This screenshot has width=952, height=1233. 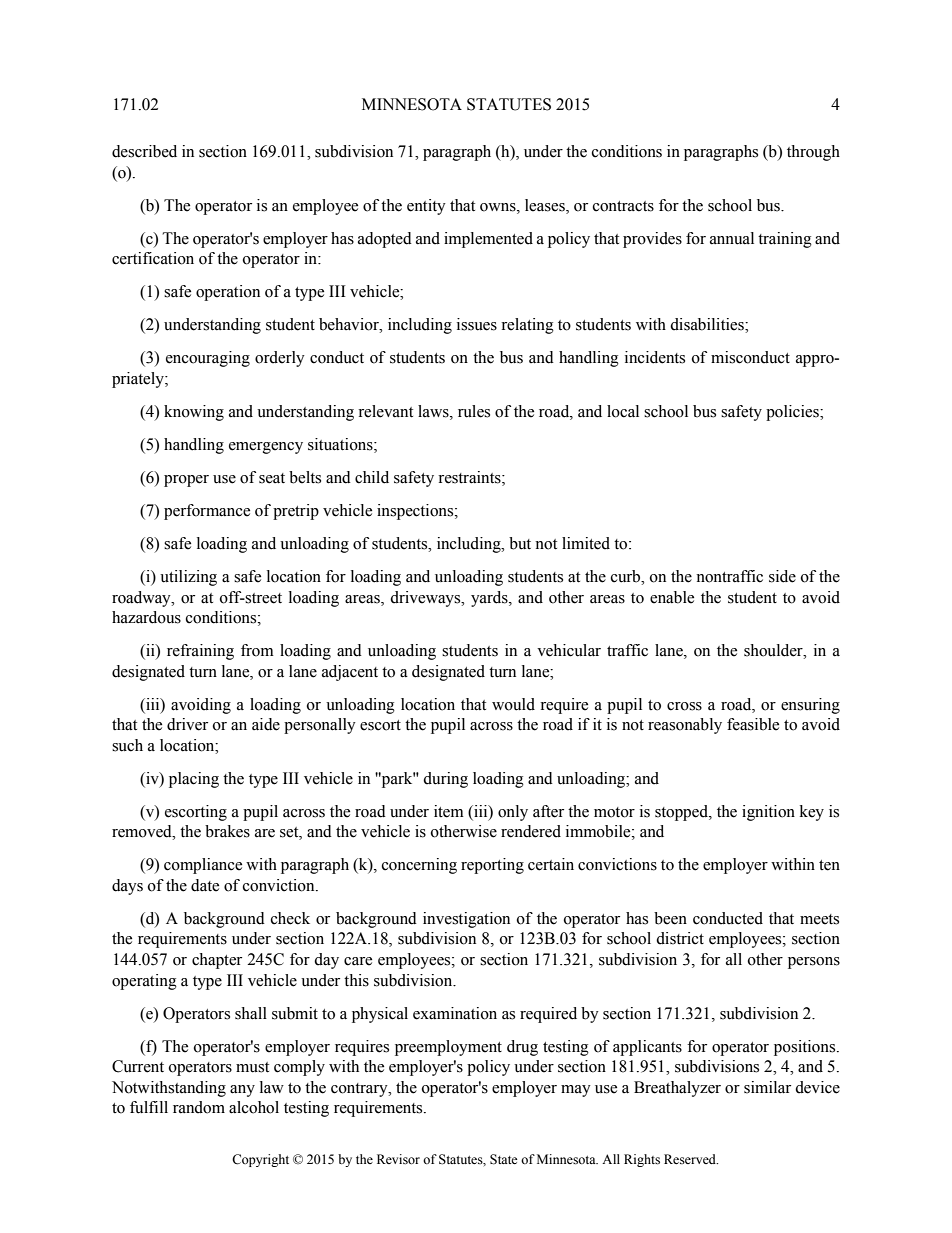 I want to click on performance, so click(x=207, y=512).
